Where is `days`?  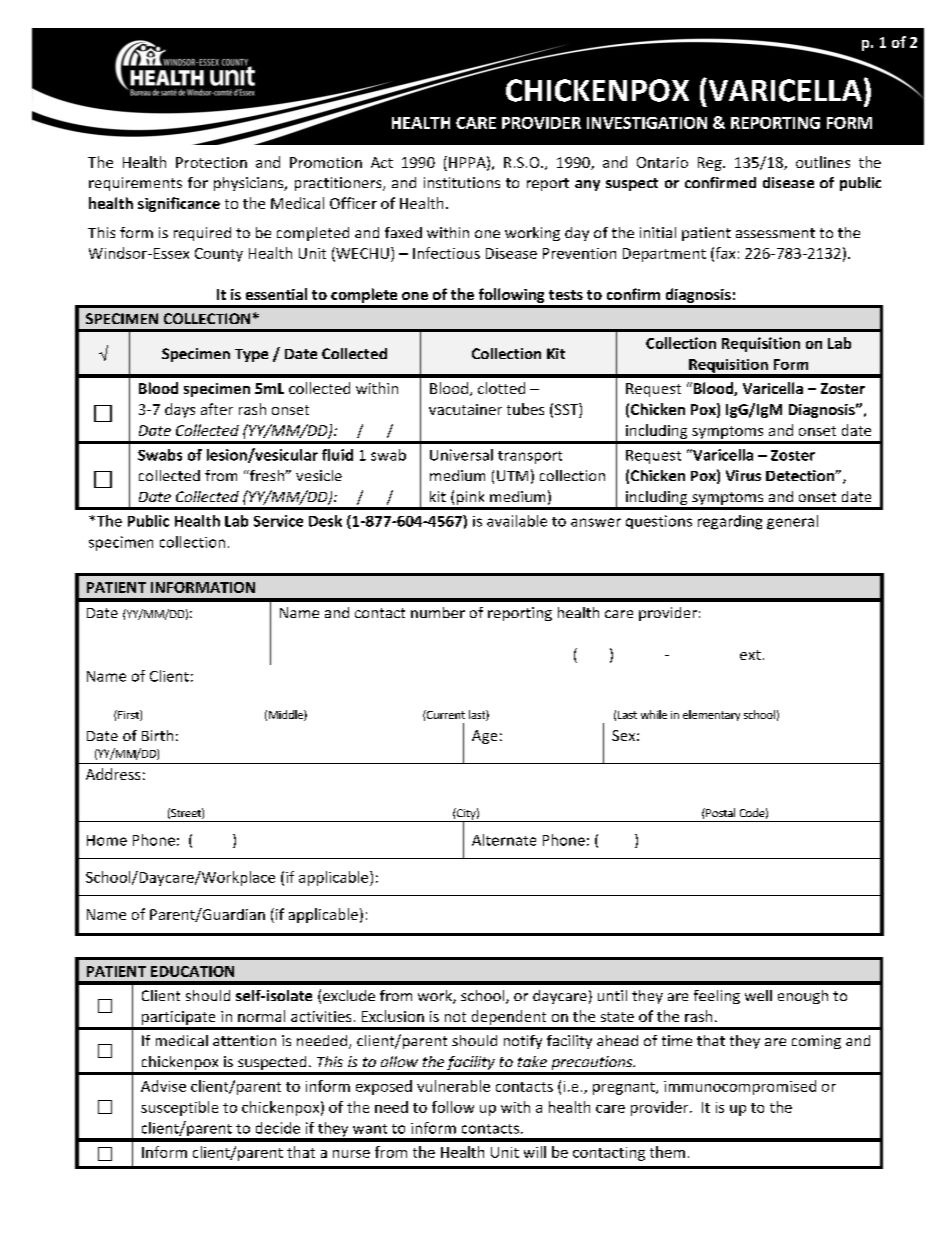 days is located at coordinates (180, 410).
